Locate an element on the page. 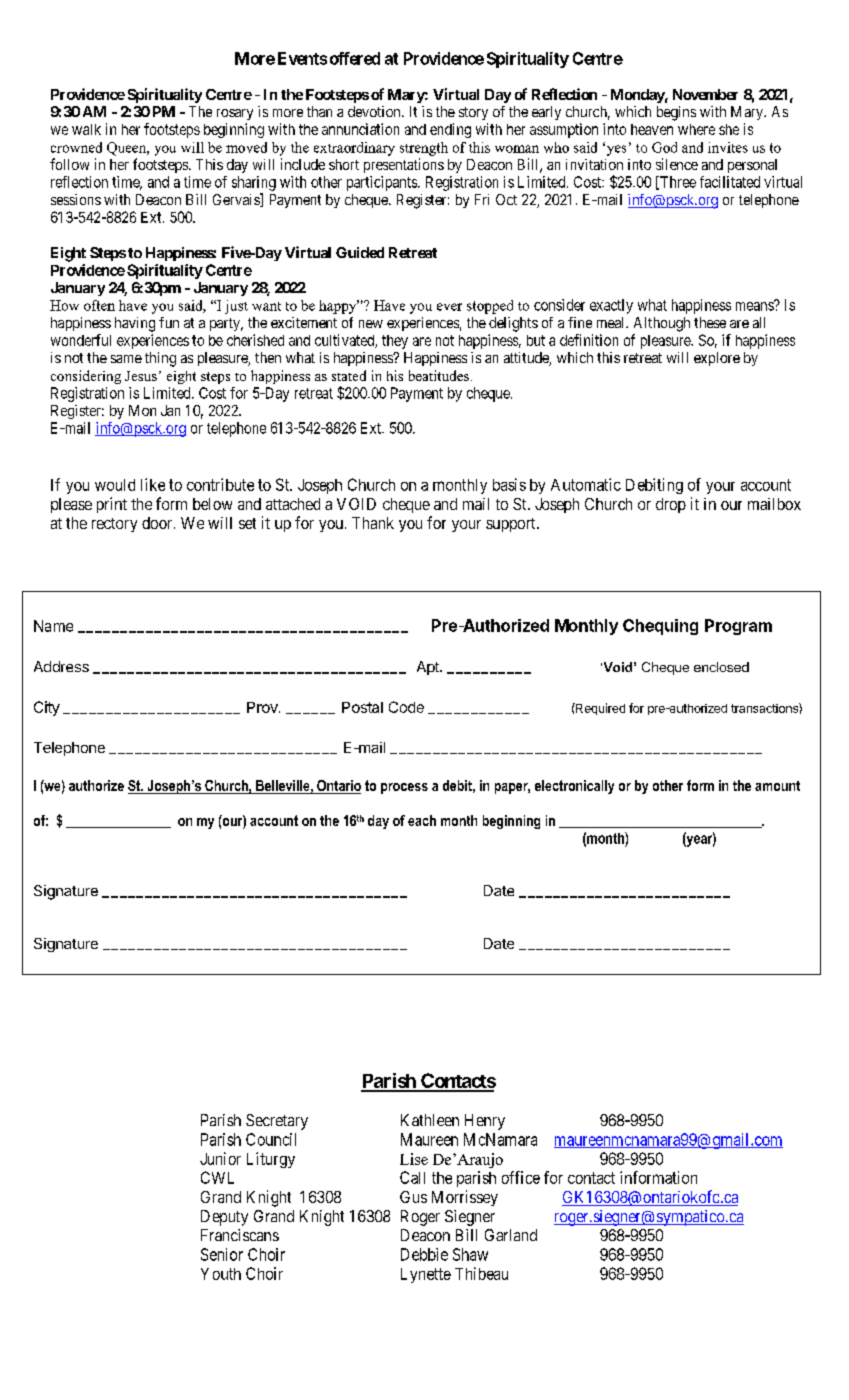  devotion is located at coordinates (375, 111).
